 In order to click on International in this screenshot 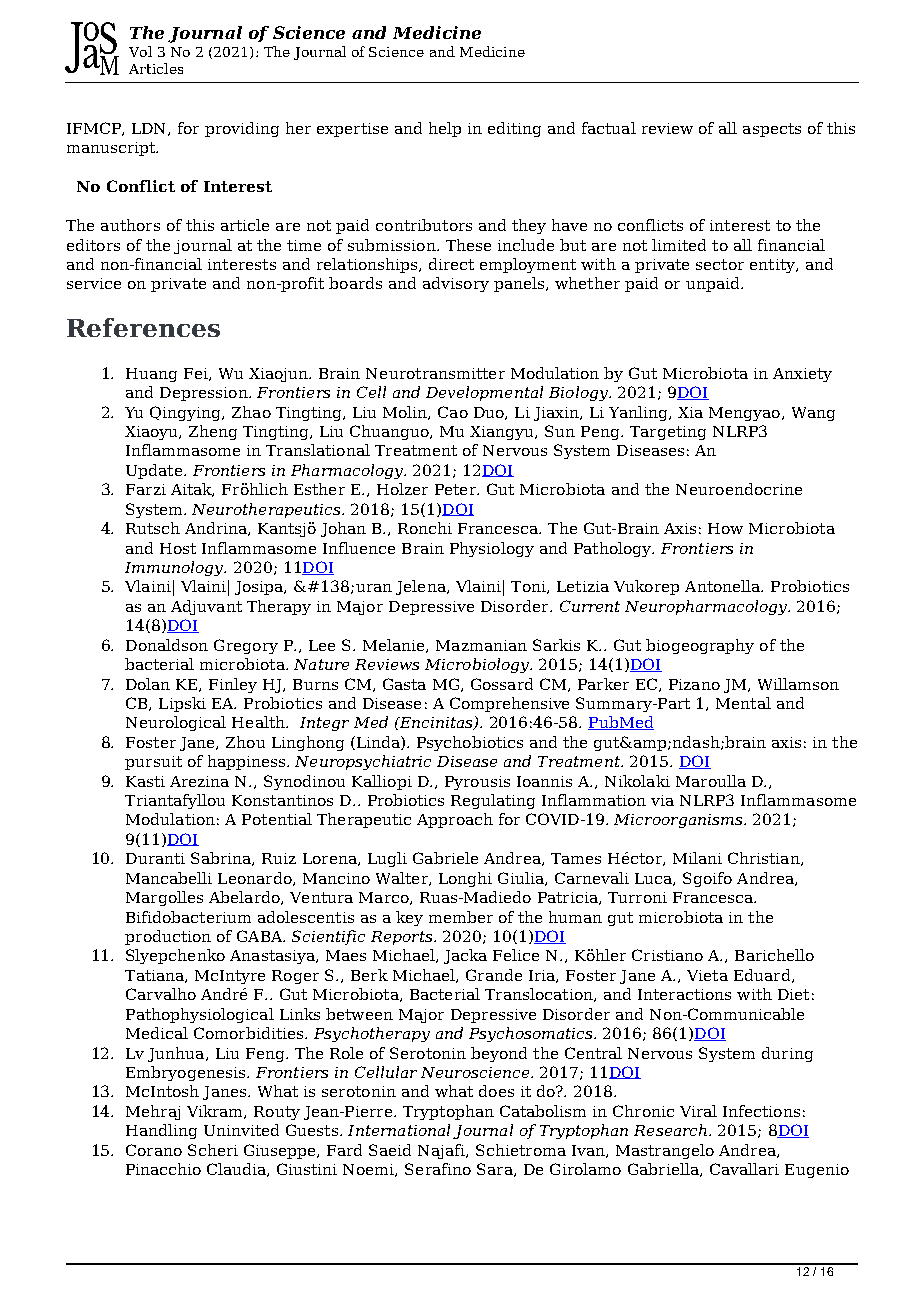, I will do `click(399, 1130)`.
